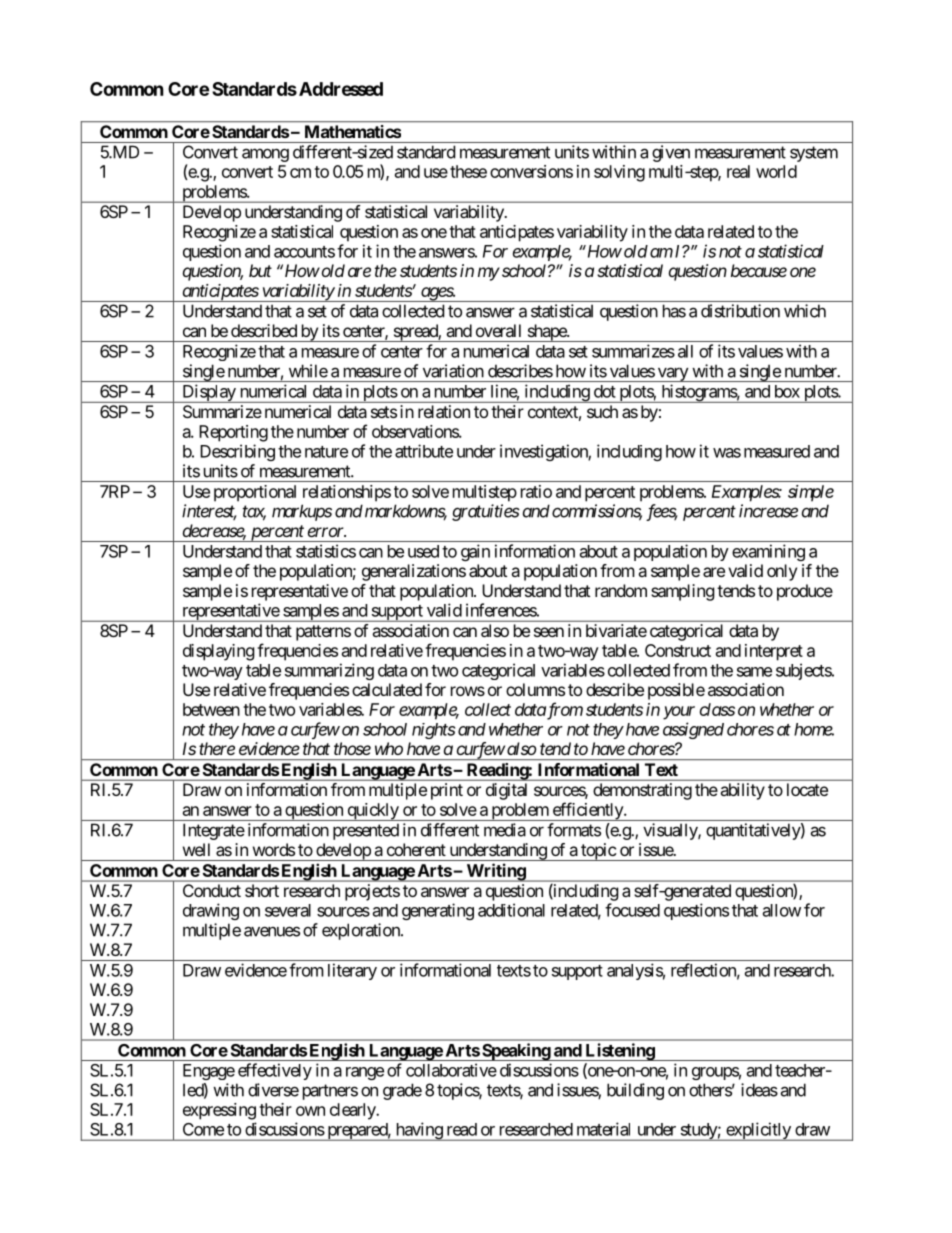 The width and height of the screenshot is (952, 1233). I want to click on summarizing, so click(329, 671).
